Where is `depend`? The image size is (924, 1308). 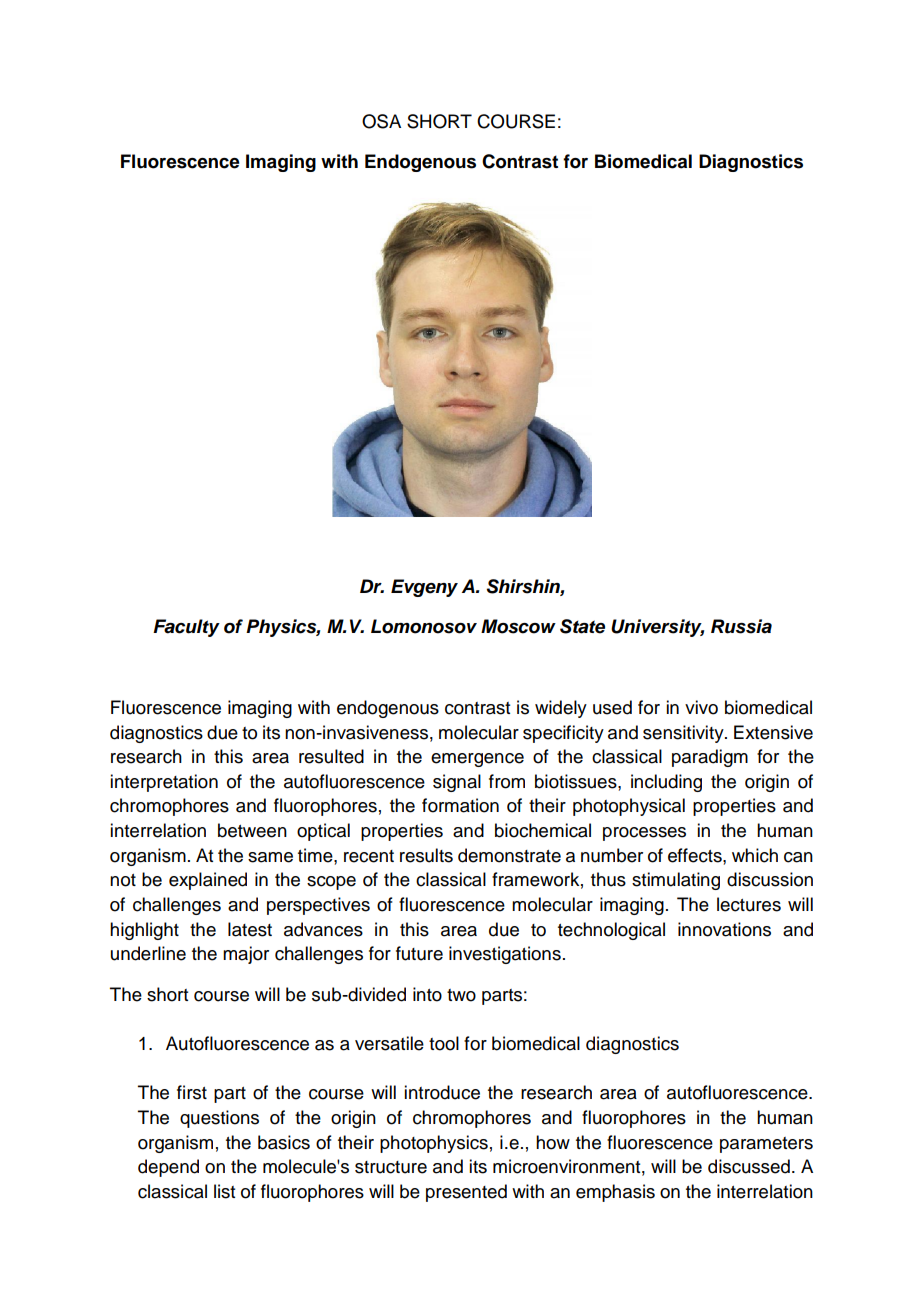 depend is located at coordinates (168, 1168).
